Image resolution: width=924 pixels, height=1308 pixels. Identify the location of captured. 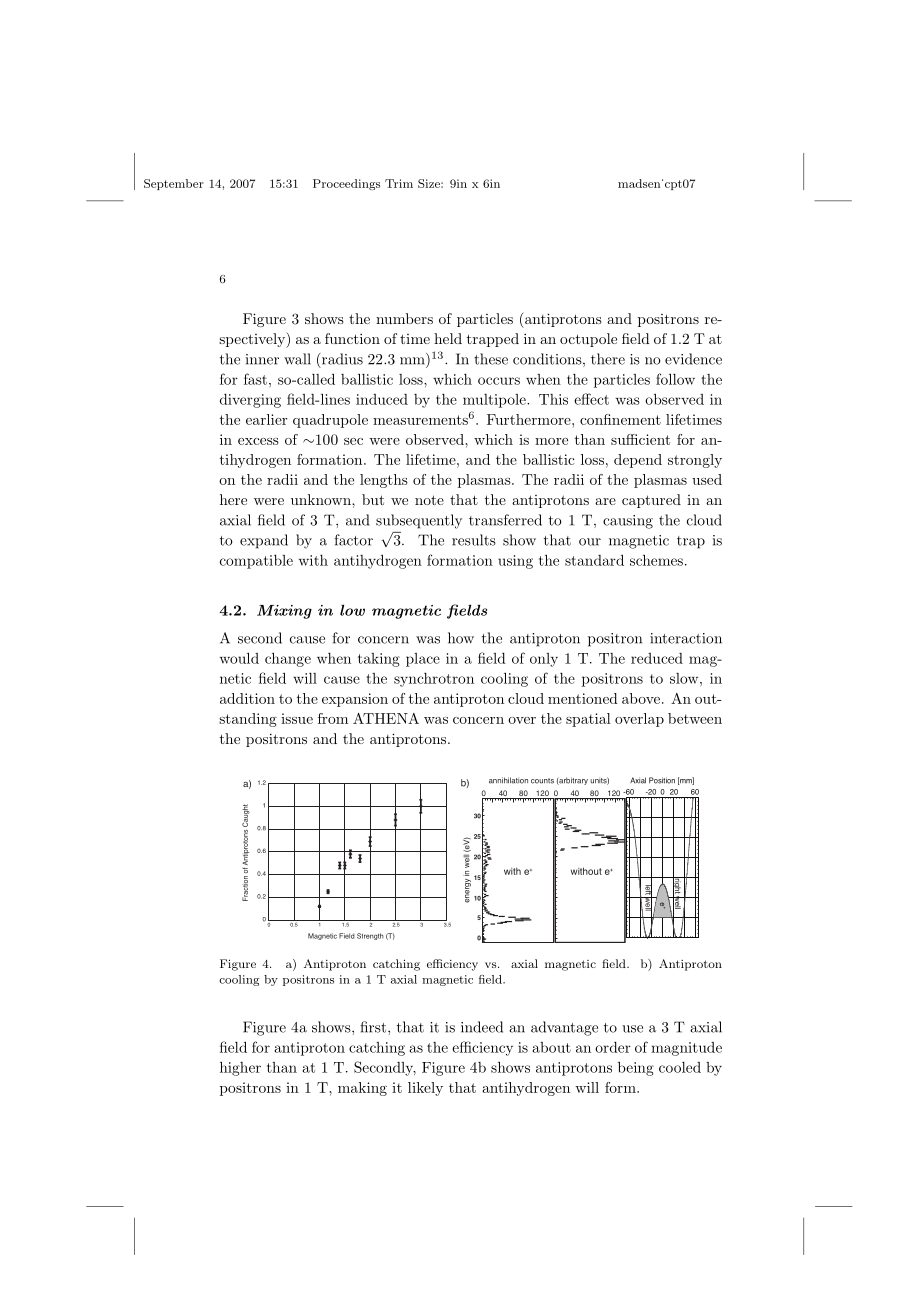
(651, 501).
